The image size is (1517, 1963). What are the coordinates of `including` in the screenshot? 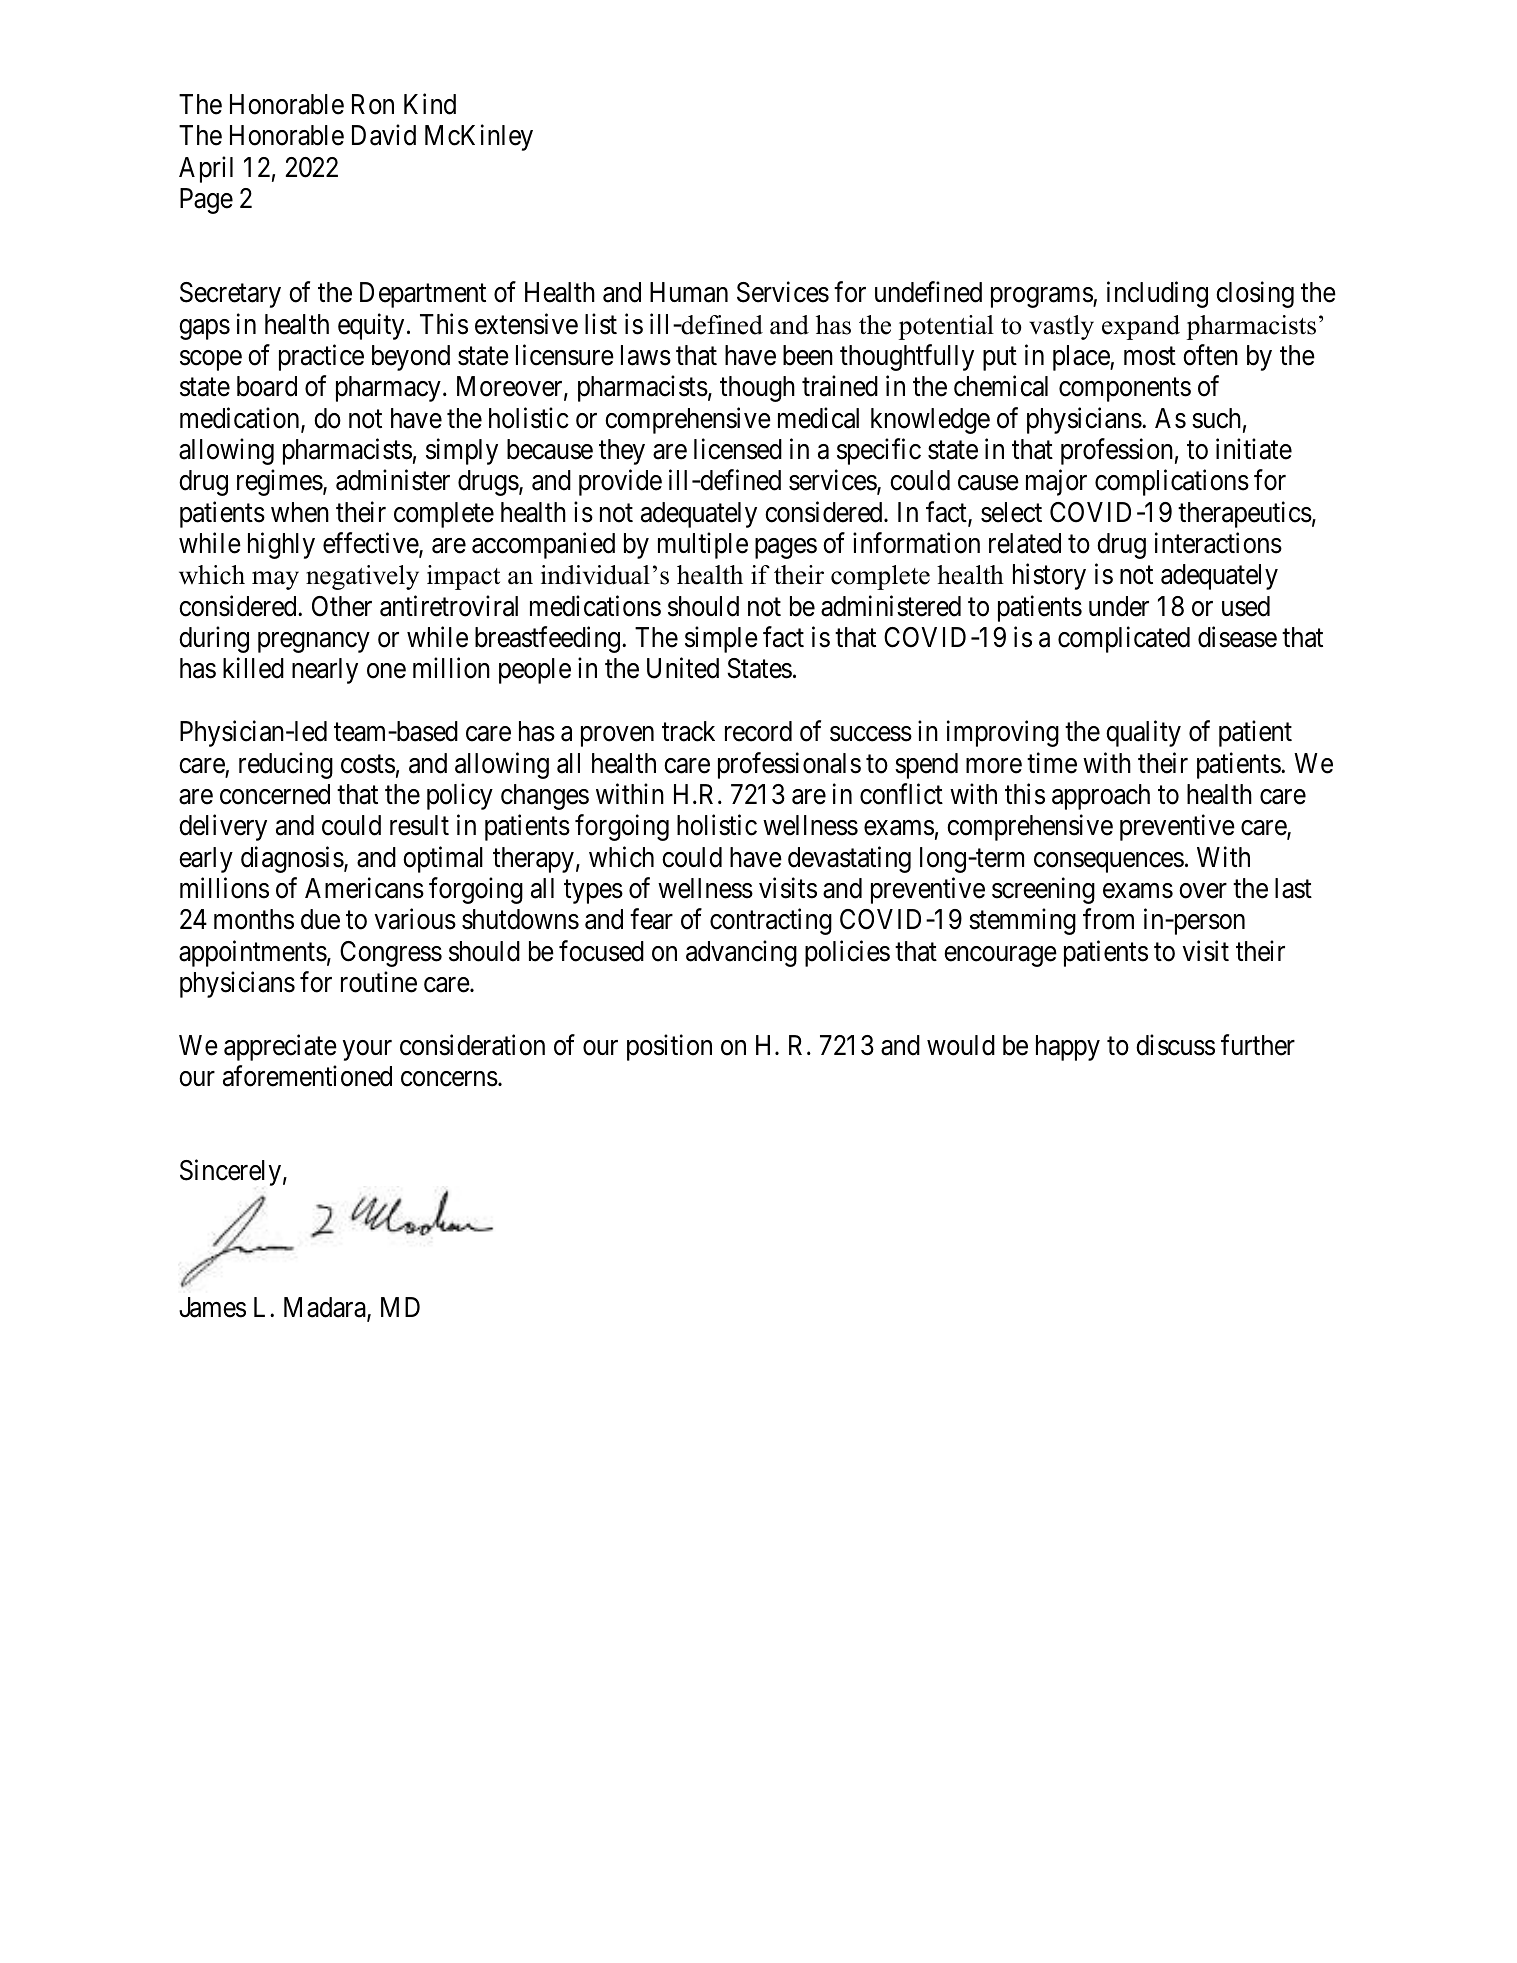 It's located at (1157, 294).
